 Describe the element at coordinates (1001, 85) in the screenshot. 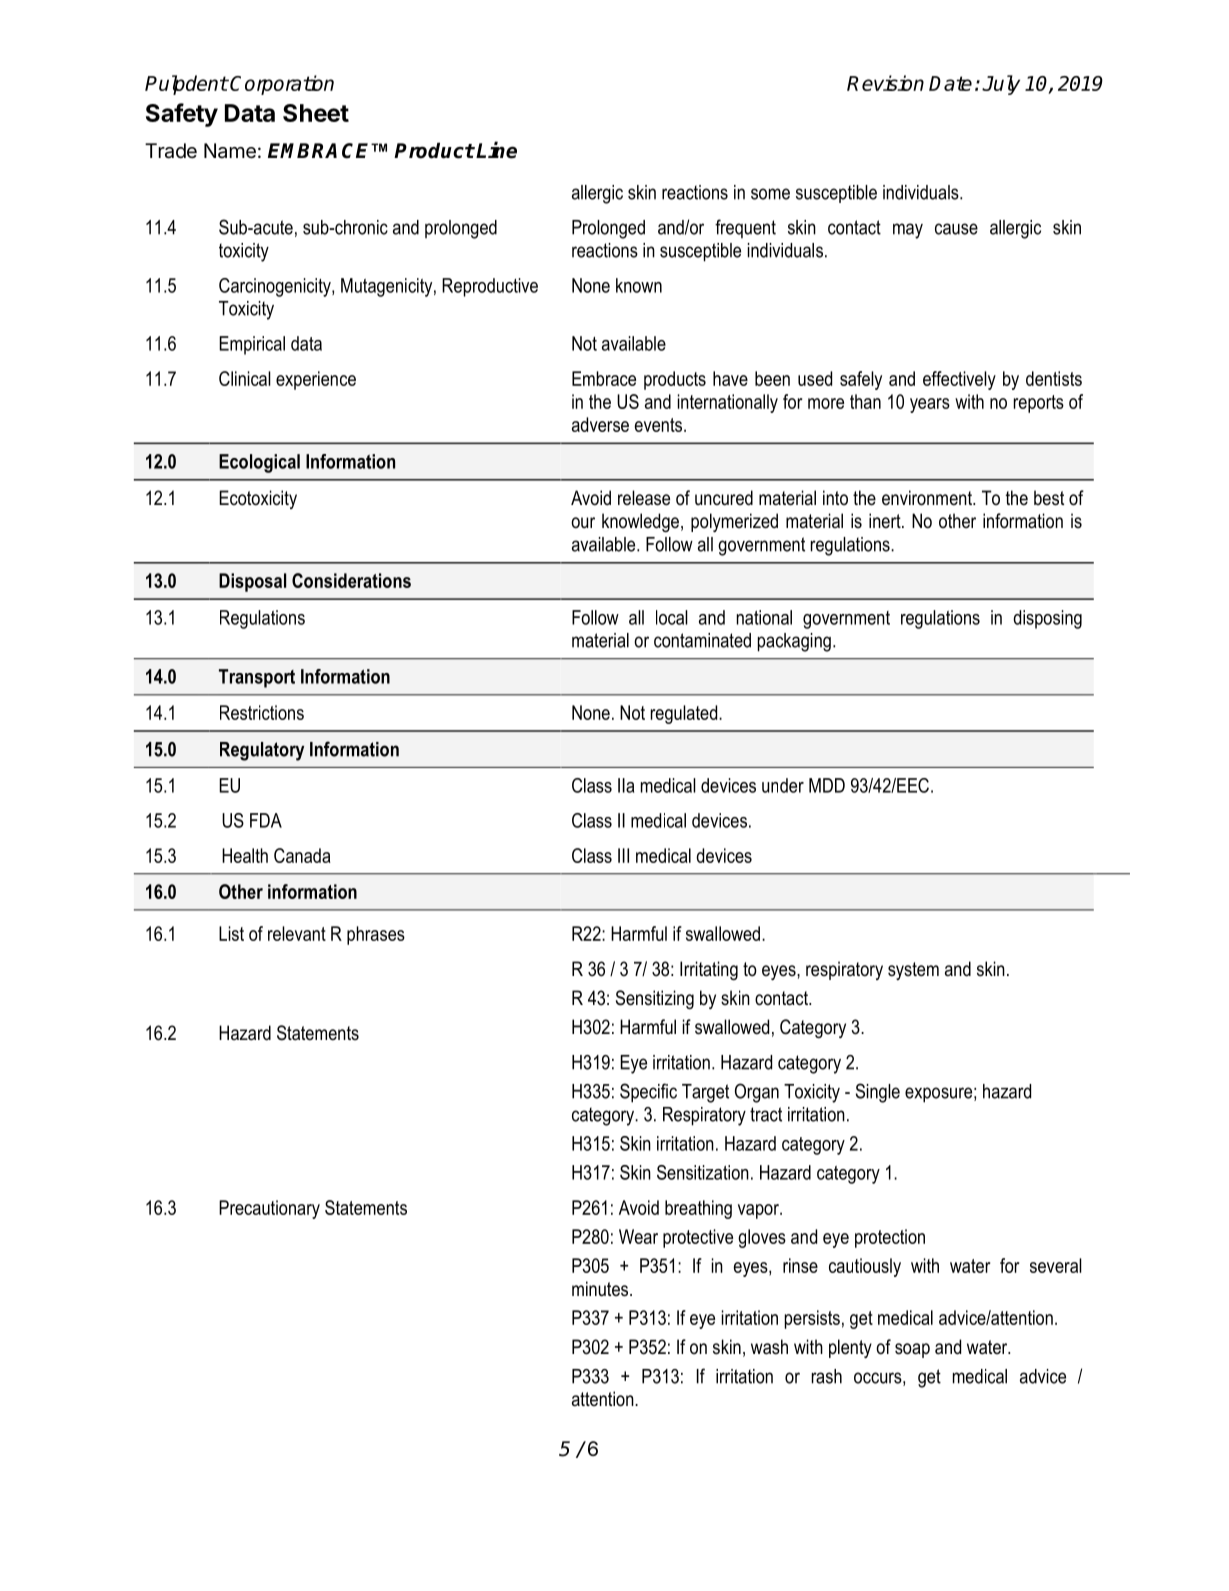

I see `July` at that location.
